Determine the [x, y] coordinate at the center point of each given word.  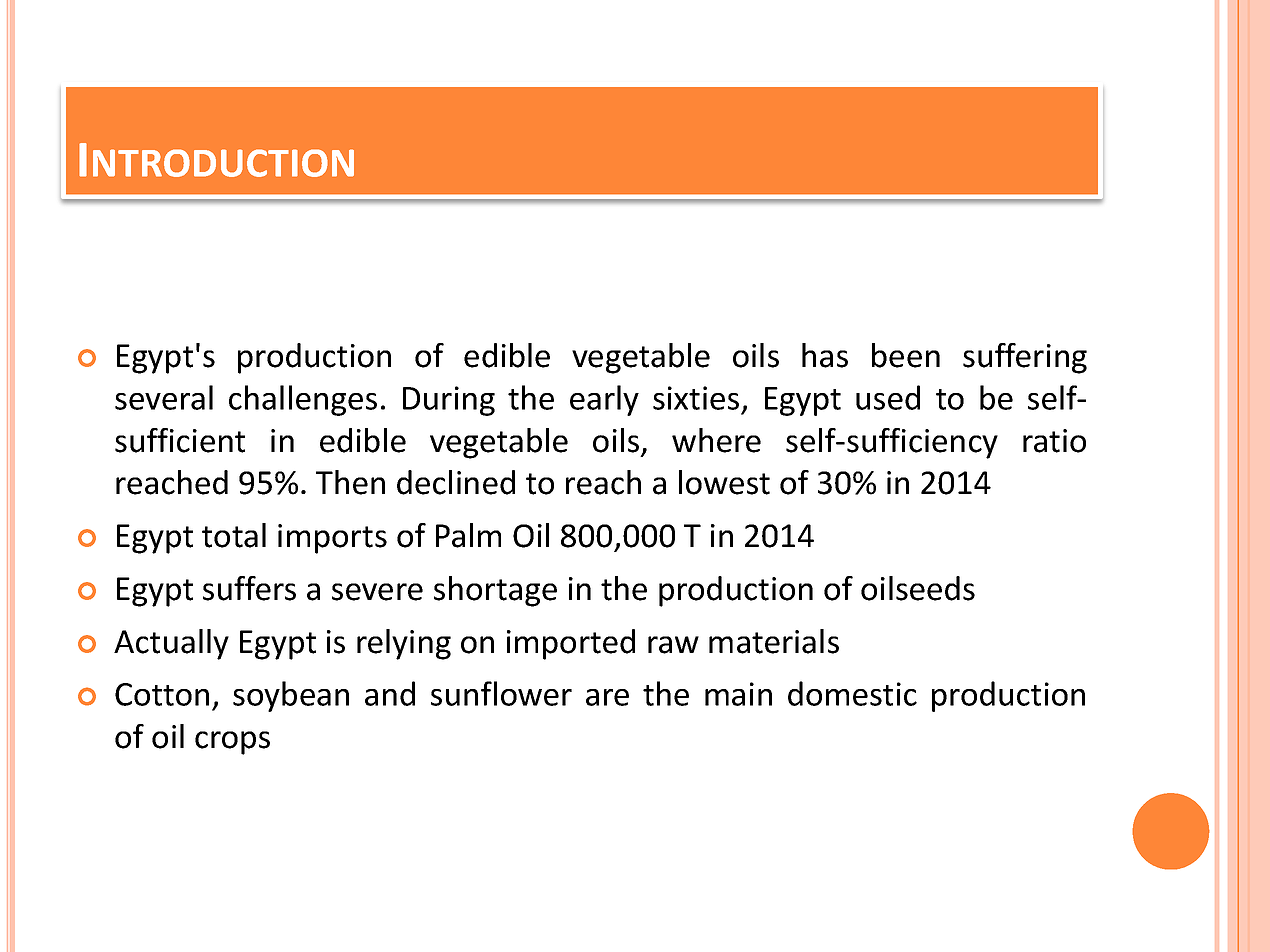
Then [350, 482]
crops [232, 743]
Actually [171, 644]
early [604, 400]
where [716, 440]
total [234, 535]
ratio [1054, 441]
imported [571, 644]
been [906, 355]
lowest [724, 482]
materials [774, 641]
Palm [468, 535]
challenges [303, 400]
